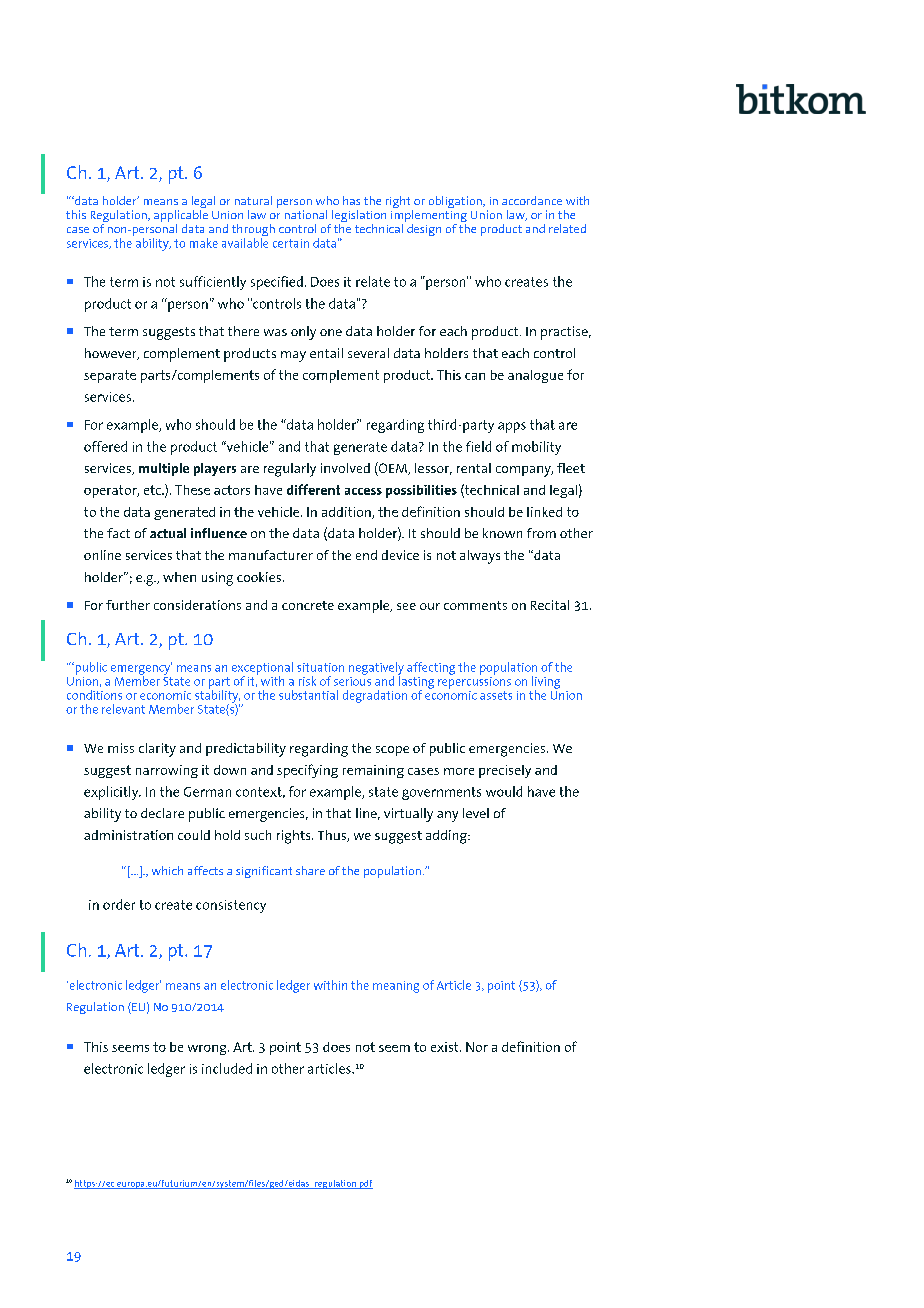 Image resolution: width=924 pixels, height=1308 pixels. Describe the element at coordinates (358, 217) in the document. I see `legislation` at that location.
